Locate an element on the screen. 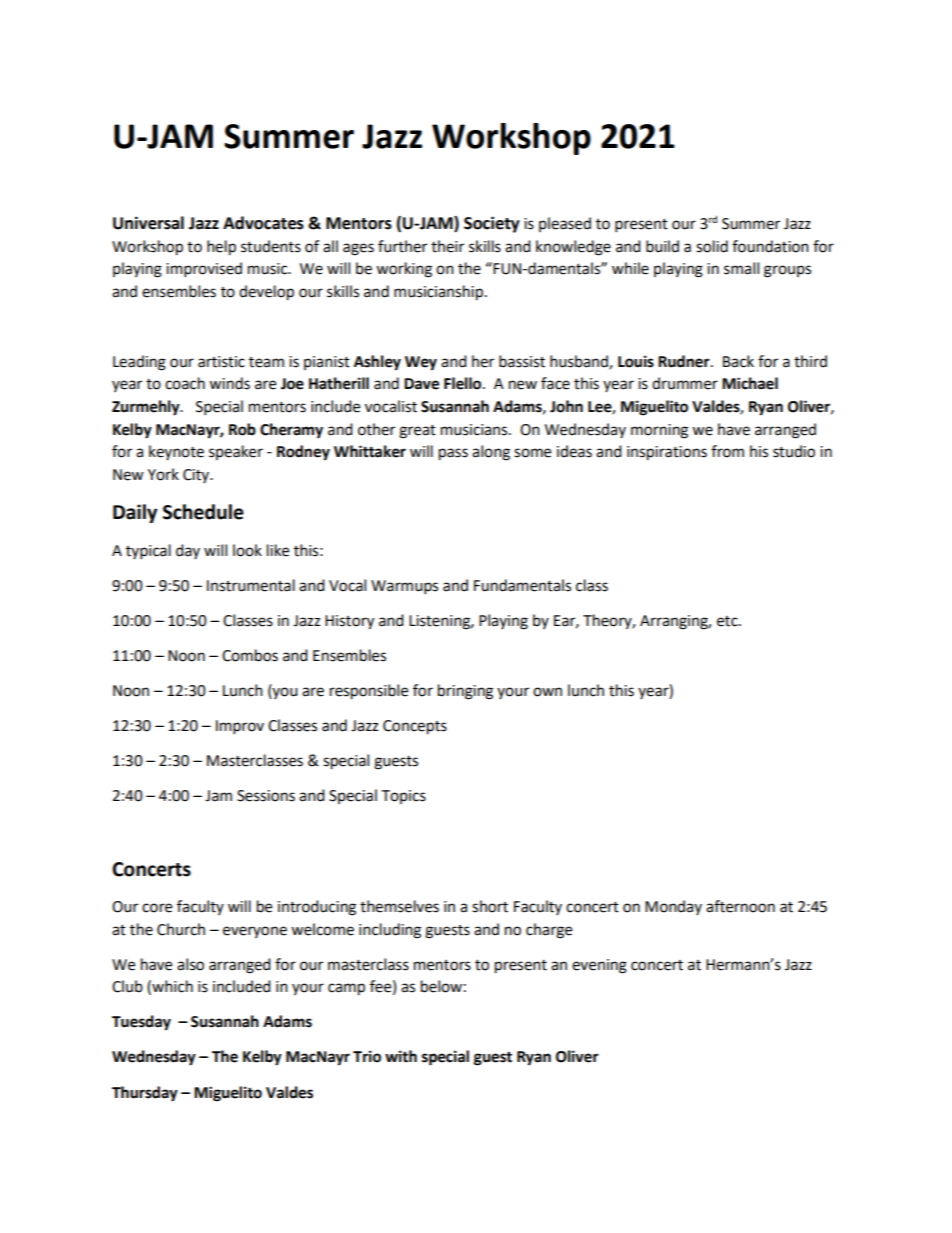  Sessions is located at coordinates (266, 796).
